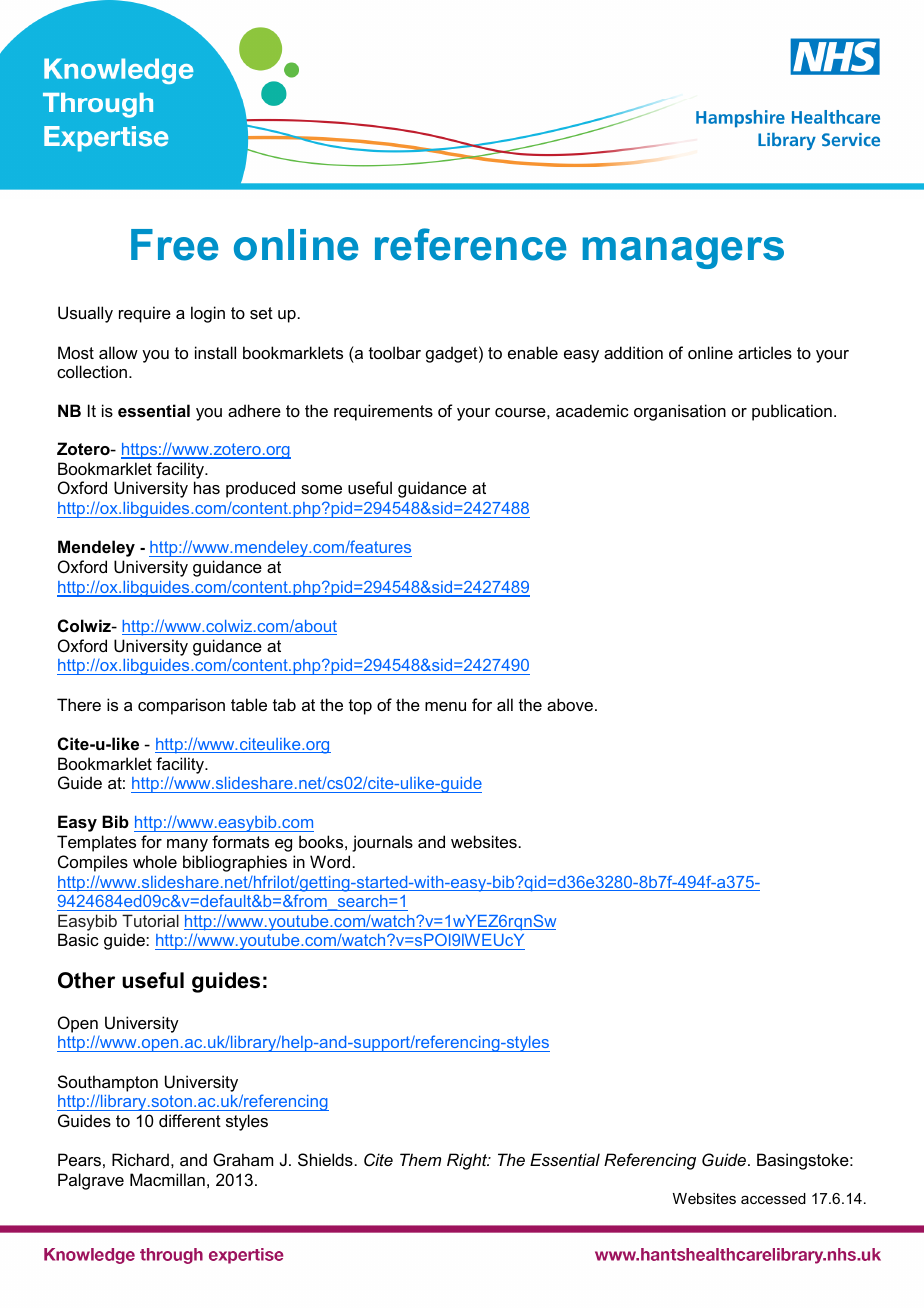  Describe the element at coordinates (471, 244) in the screenshot. I see `reference` at that location.
